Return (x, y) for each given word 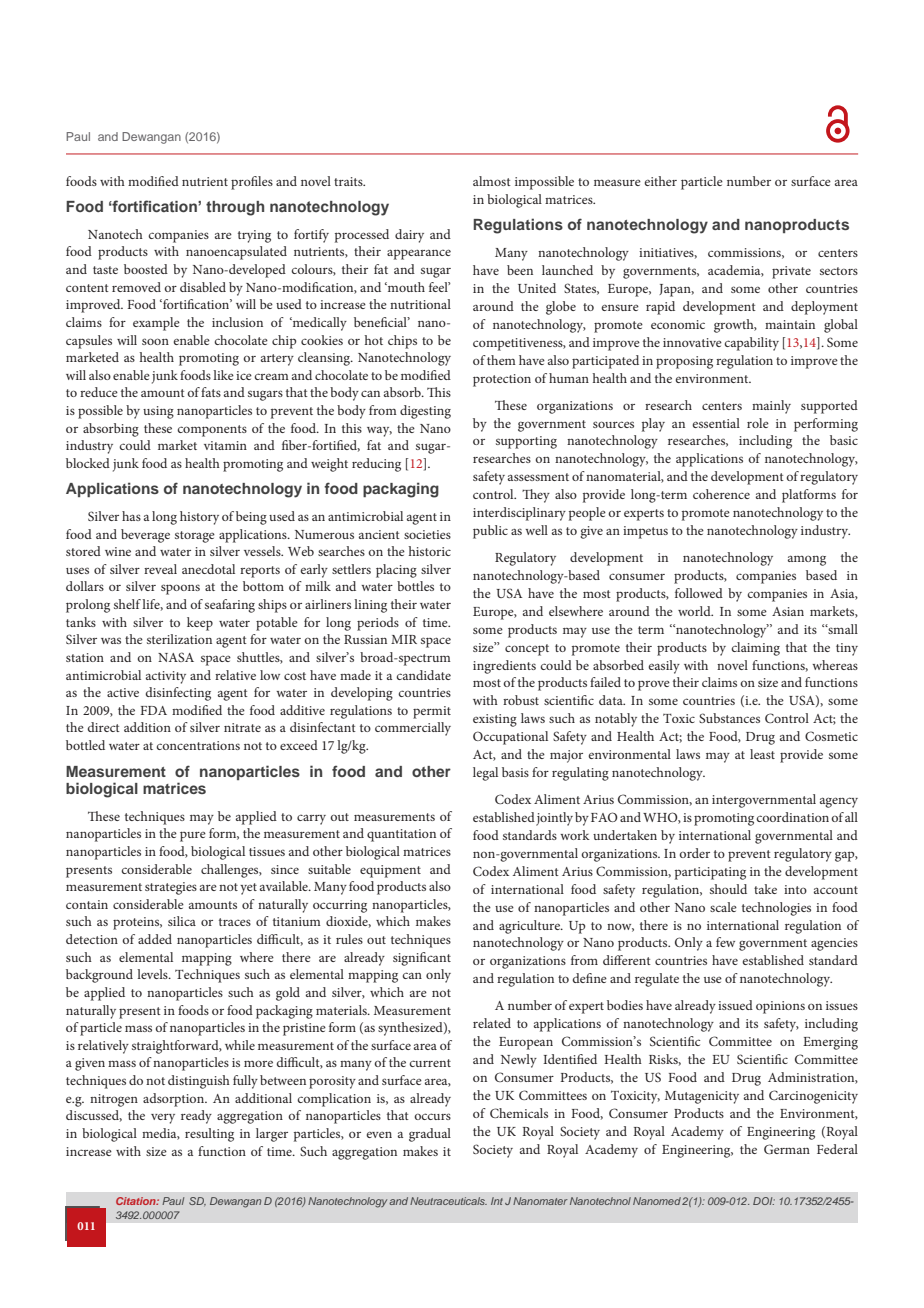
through (235, 208)
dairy (409, 236)
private (791, 272)
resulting (209, 1135)
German (787, 1149)
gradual (430, 1135)
